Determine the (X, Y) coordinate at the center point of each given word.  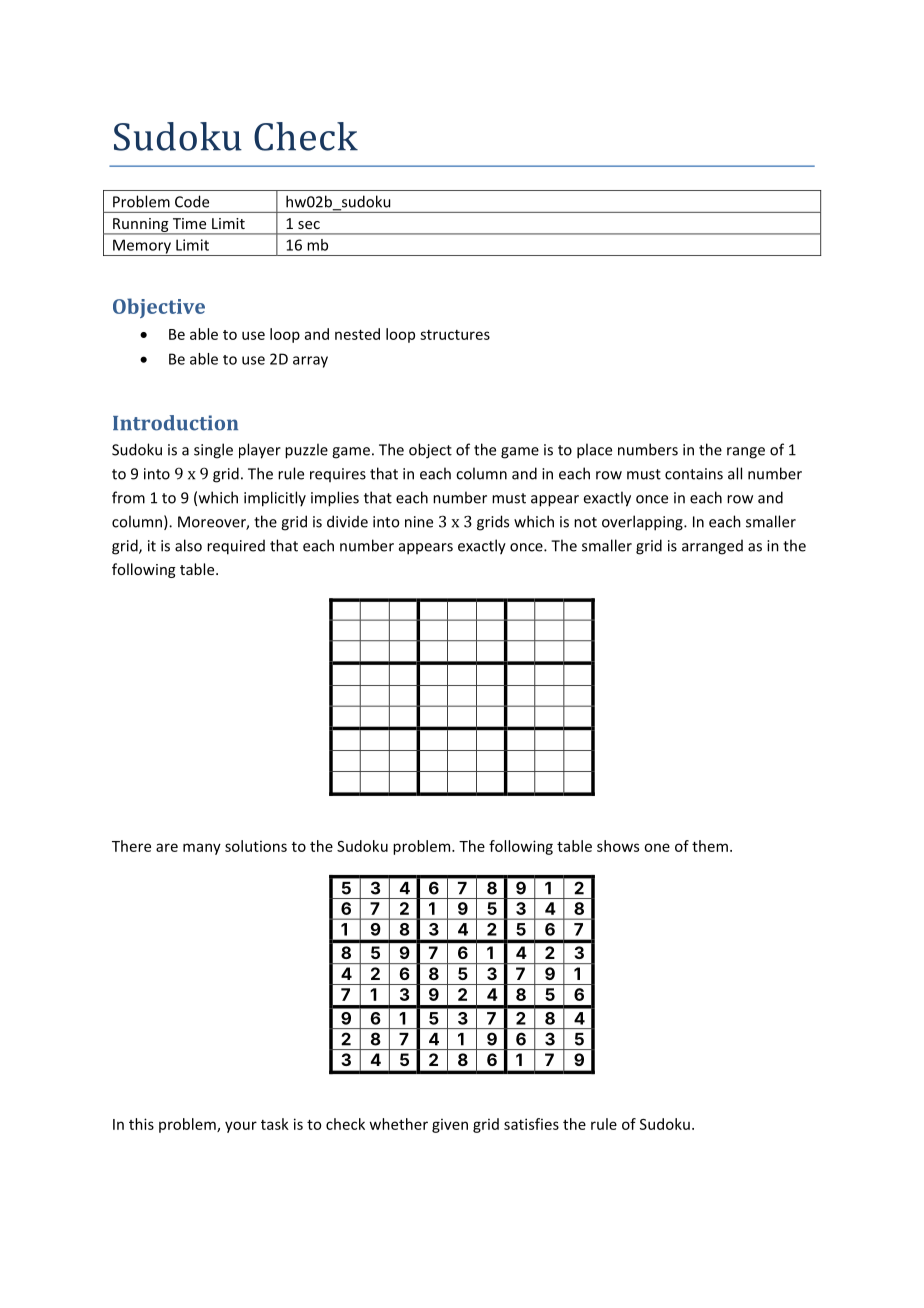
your (241, 1127)
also (188, 545)
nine (419, 522)
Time (189, 223)
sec (309, 225)
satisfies (531, 1124)
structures (455, 335)
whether (398, 1124)
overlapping (643, 523)
